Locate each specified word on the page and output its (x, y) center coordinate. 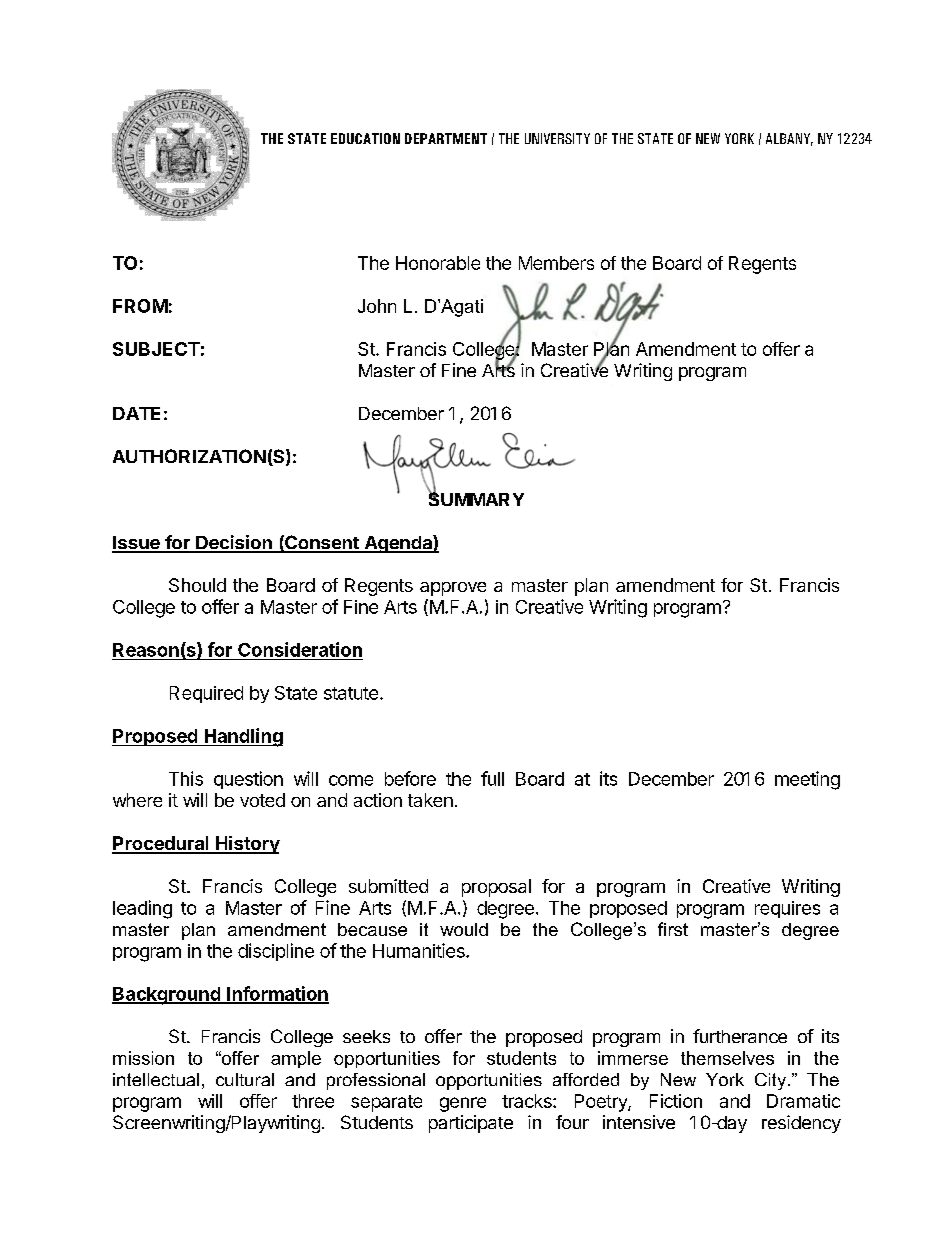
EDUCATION (365, 138)
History (247, 845)
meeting (807, 780)
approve (453, 589)
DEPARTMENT (446, 138)
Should (197, 585)
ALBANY (789, 139)
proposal (496, 888)
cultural (245, 1079)
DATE (136, 413)
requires (787, 909)
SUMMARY (476, 498)
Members (556, 263)
